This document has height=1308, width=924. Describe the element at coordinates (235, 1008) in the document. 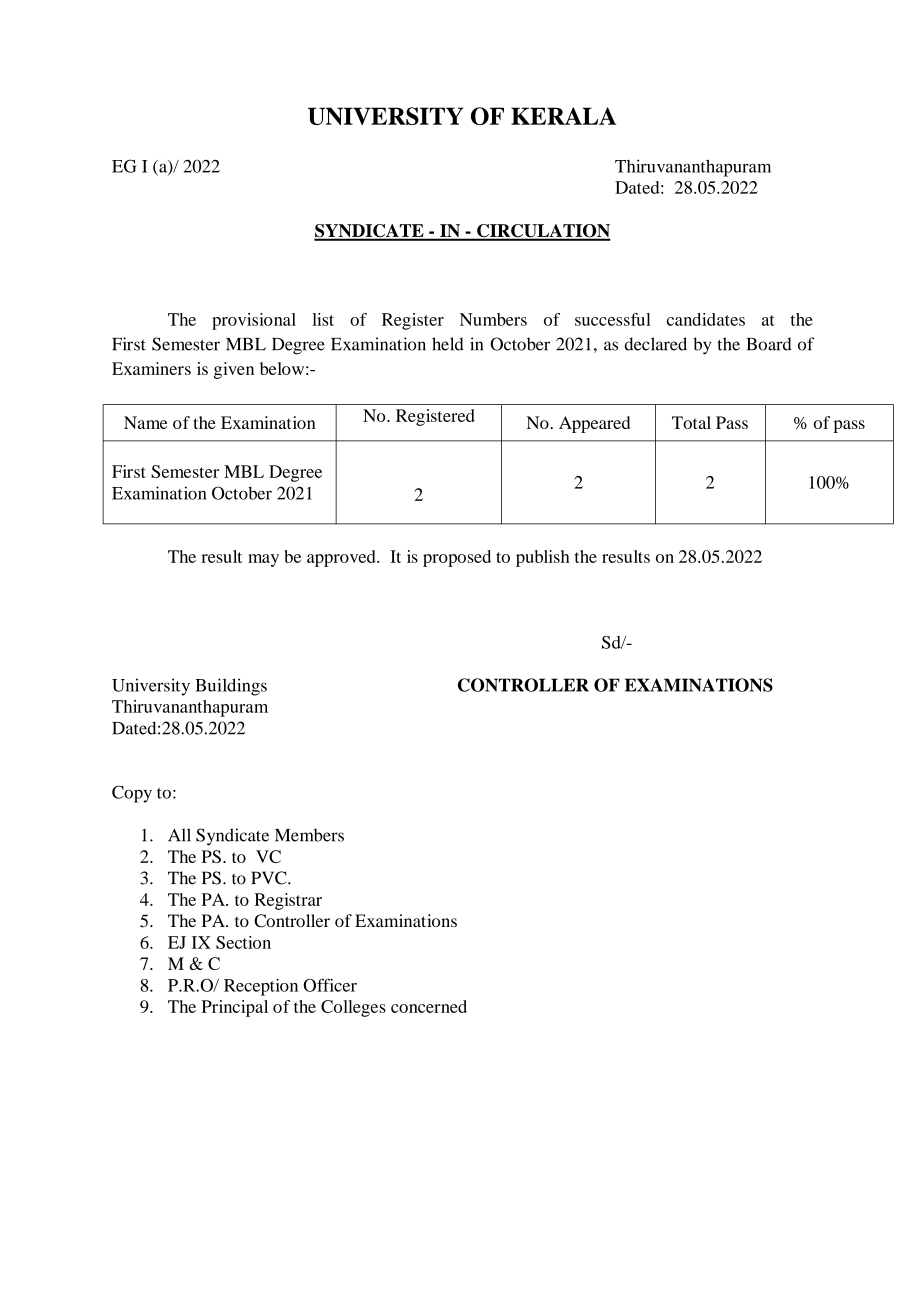

I see `Principal` at that location.
